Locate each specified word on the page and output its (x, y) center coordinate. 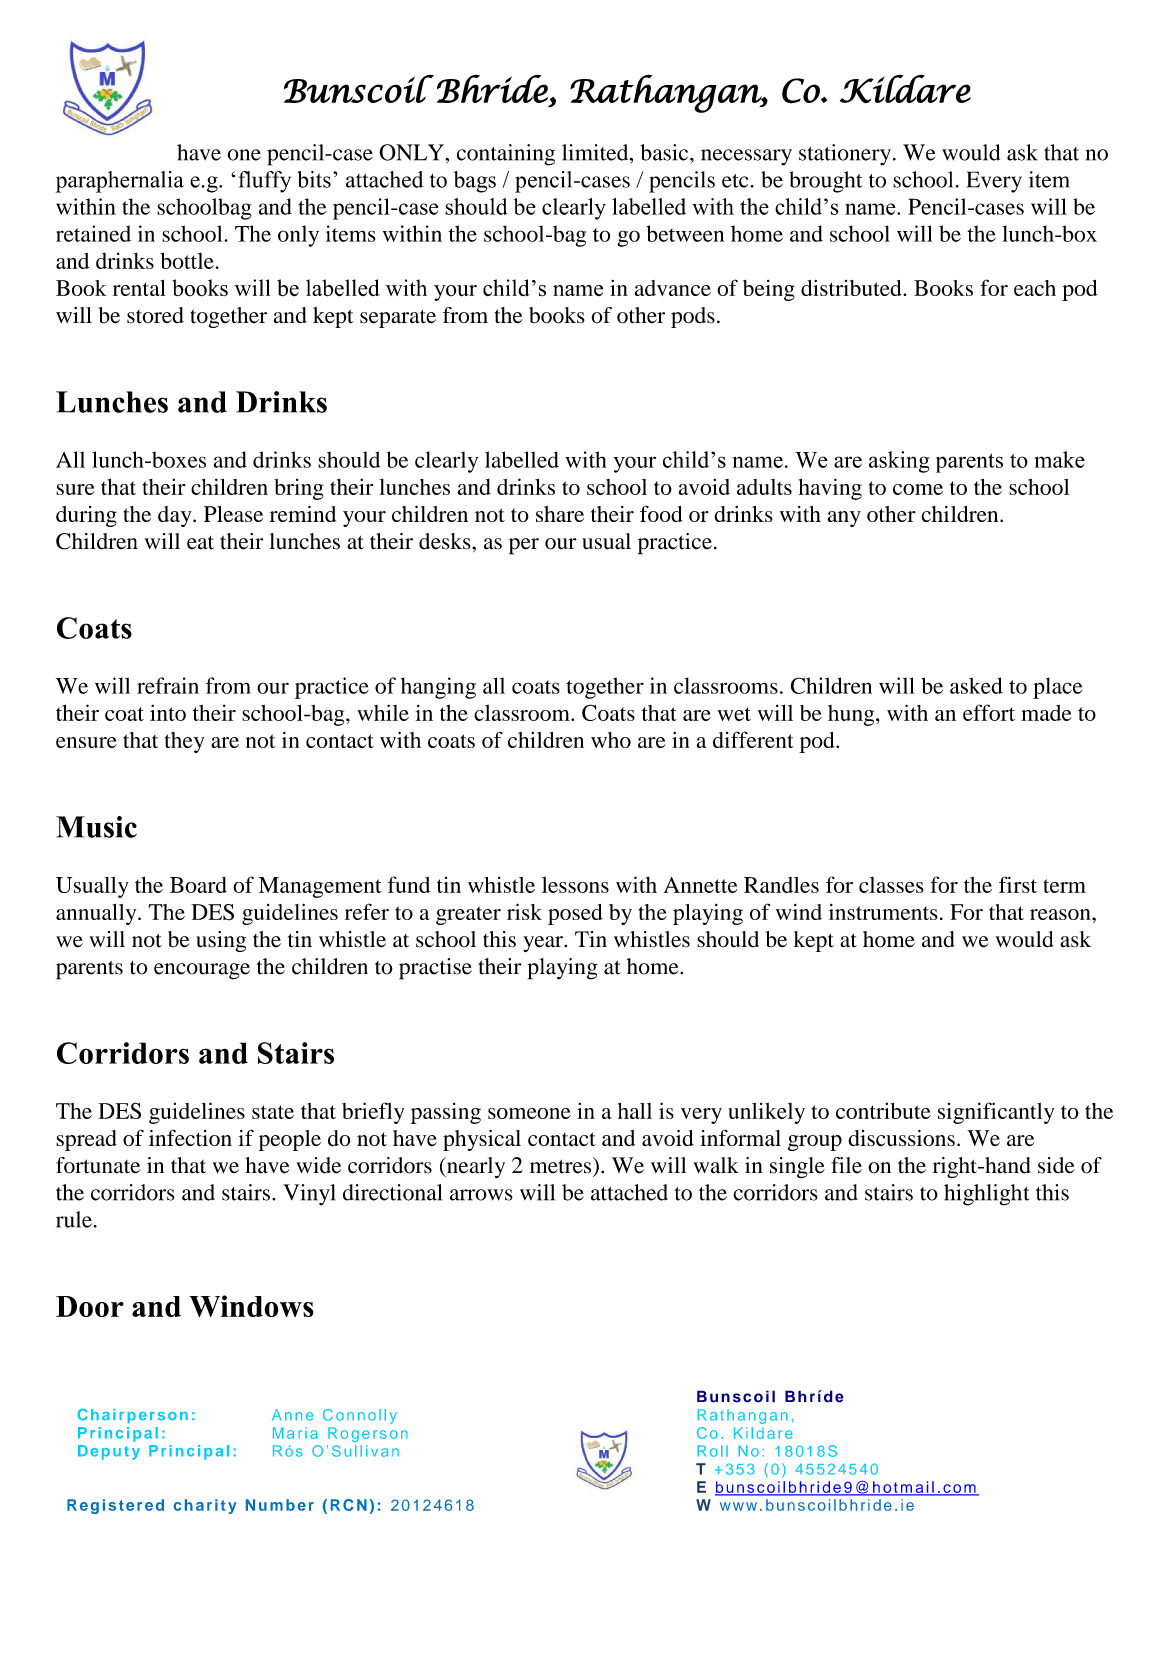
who (611, 740)
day (176, 516)
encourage (202, 971)
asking (899, 462)
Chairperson (132, 1416)
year (544, 944)
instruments (883, 912)
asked (976, 685)
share (560, 514)
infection (190, 1138)
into (168, 712)
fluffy (264, 182)
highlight (987, 1195)
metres (562, 1165)
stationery (845, 155)
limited (596, 152)
